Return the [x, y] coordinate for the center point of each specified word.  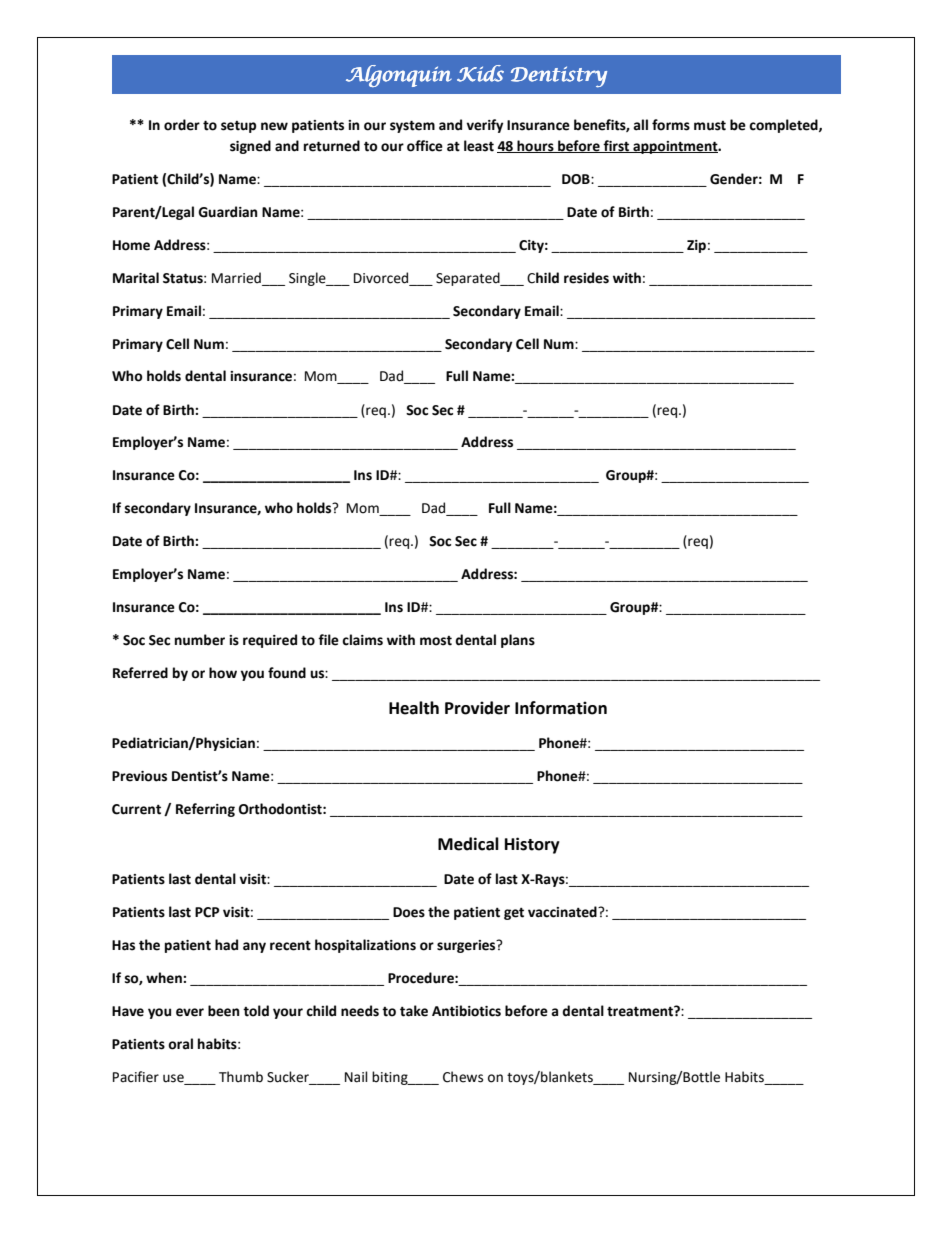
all [640, 125]
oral [180, 1044]
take [414, 1011]
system [412, 126]
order [182, 125]
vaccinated [563, 912]
